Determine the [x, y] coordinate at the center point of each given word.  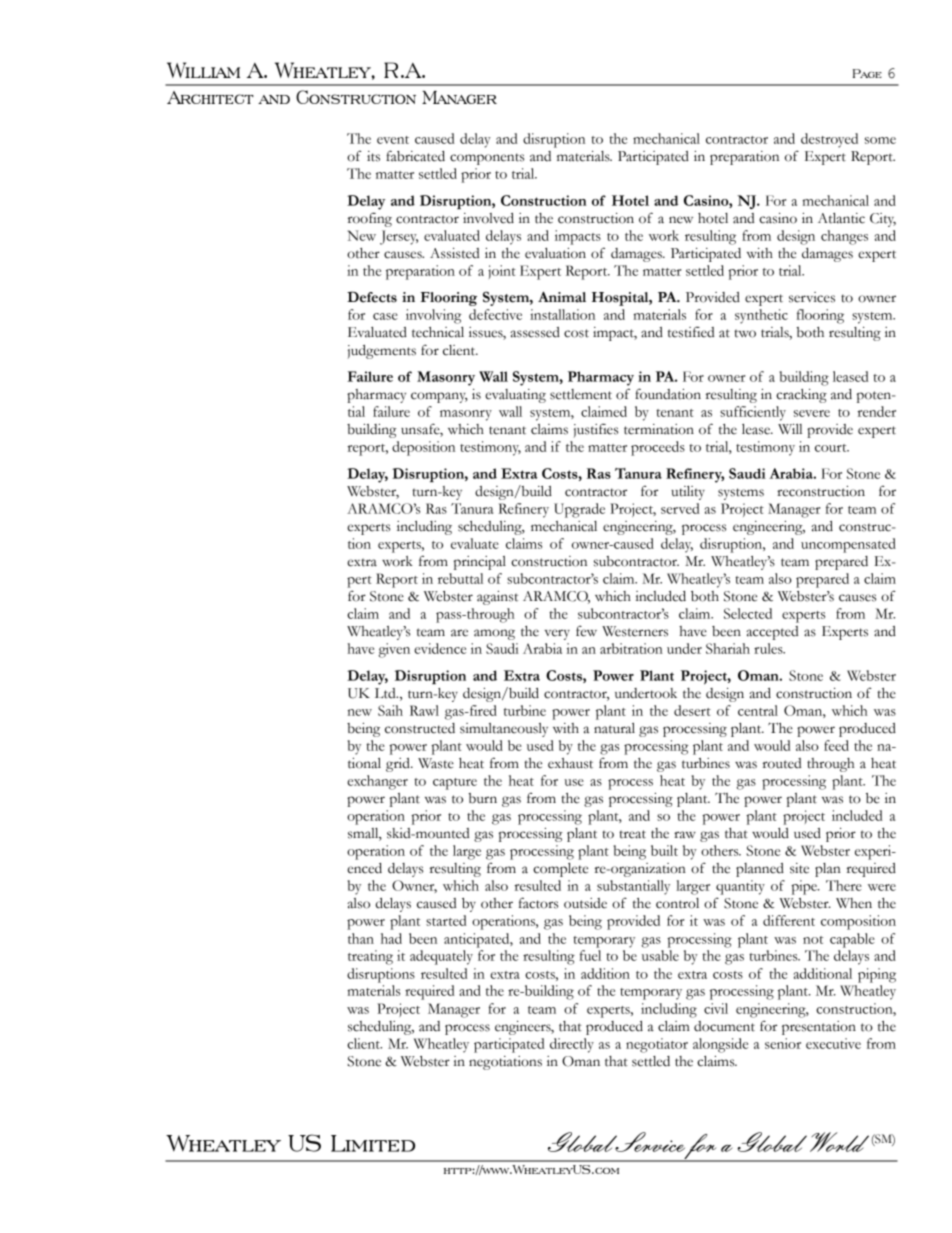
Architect [210, 97]
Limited [373, 1143]
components [487, 159]
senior [783, 1043]
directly [572, 1045]
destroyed [829, 140]
